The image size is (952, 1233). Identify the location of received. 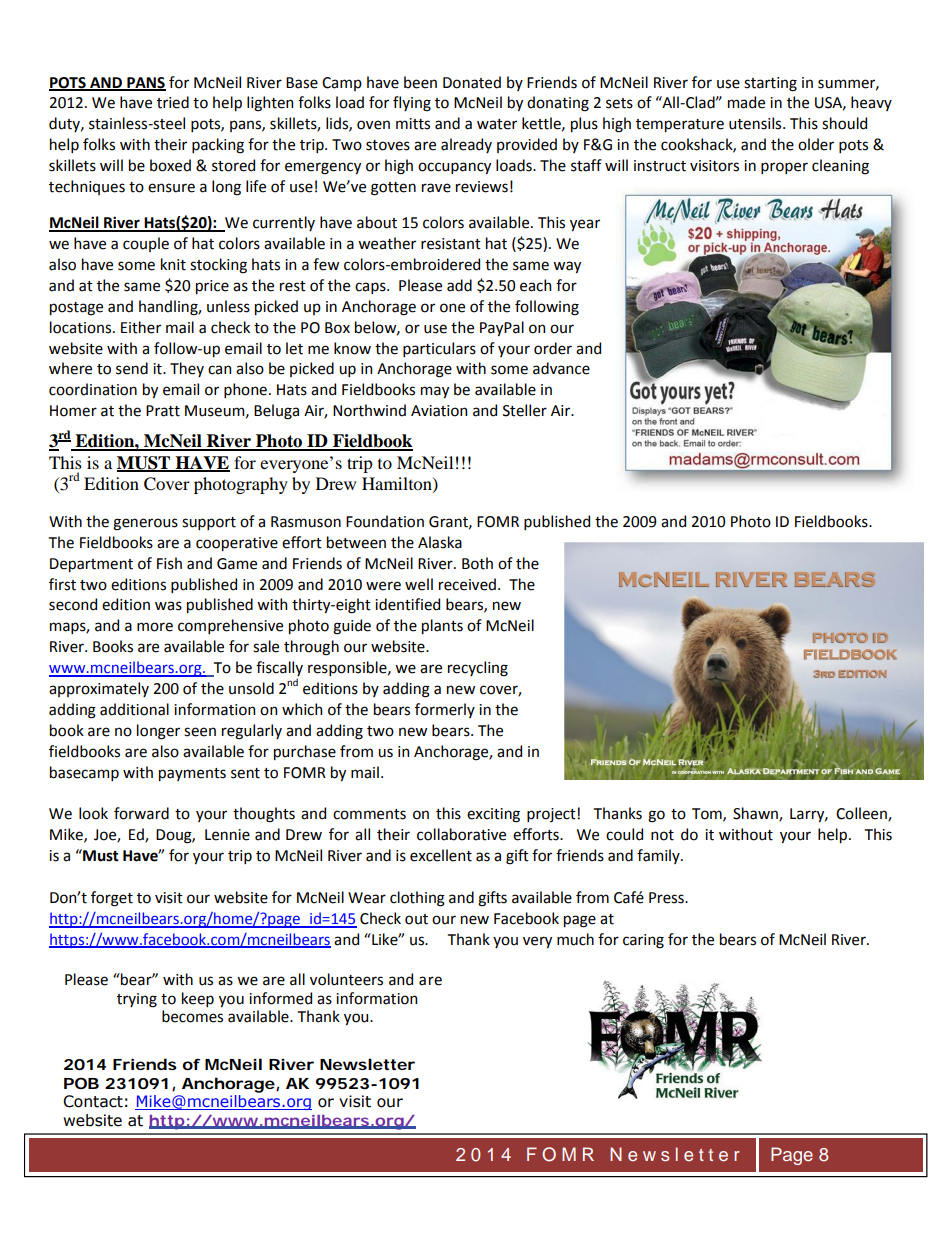
(467, 584).
